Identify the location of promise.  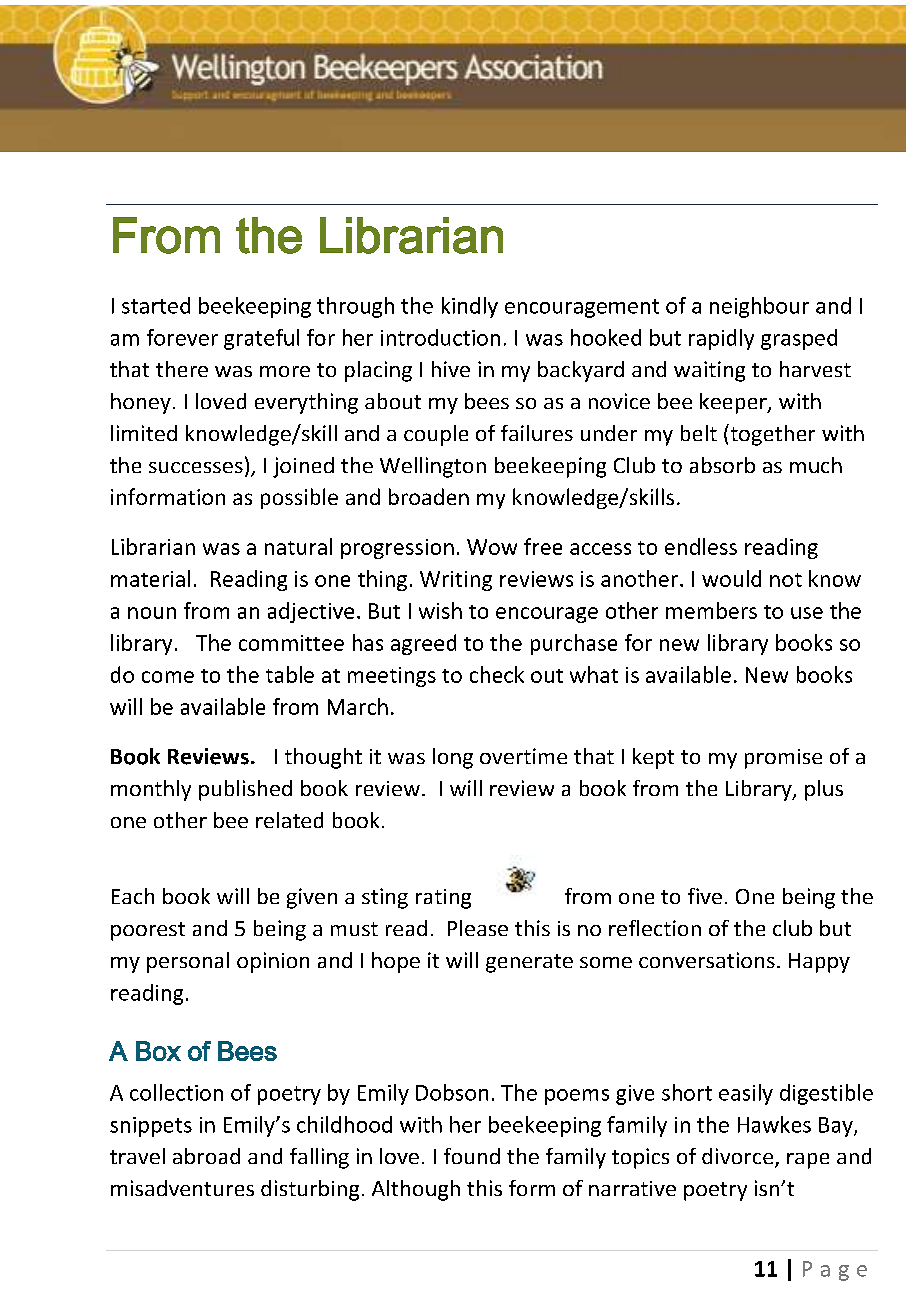
(783, 759).
